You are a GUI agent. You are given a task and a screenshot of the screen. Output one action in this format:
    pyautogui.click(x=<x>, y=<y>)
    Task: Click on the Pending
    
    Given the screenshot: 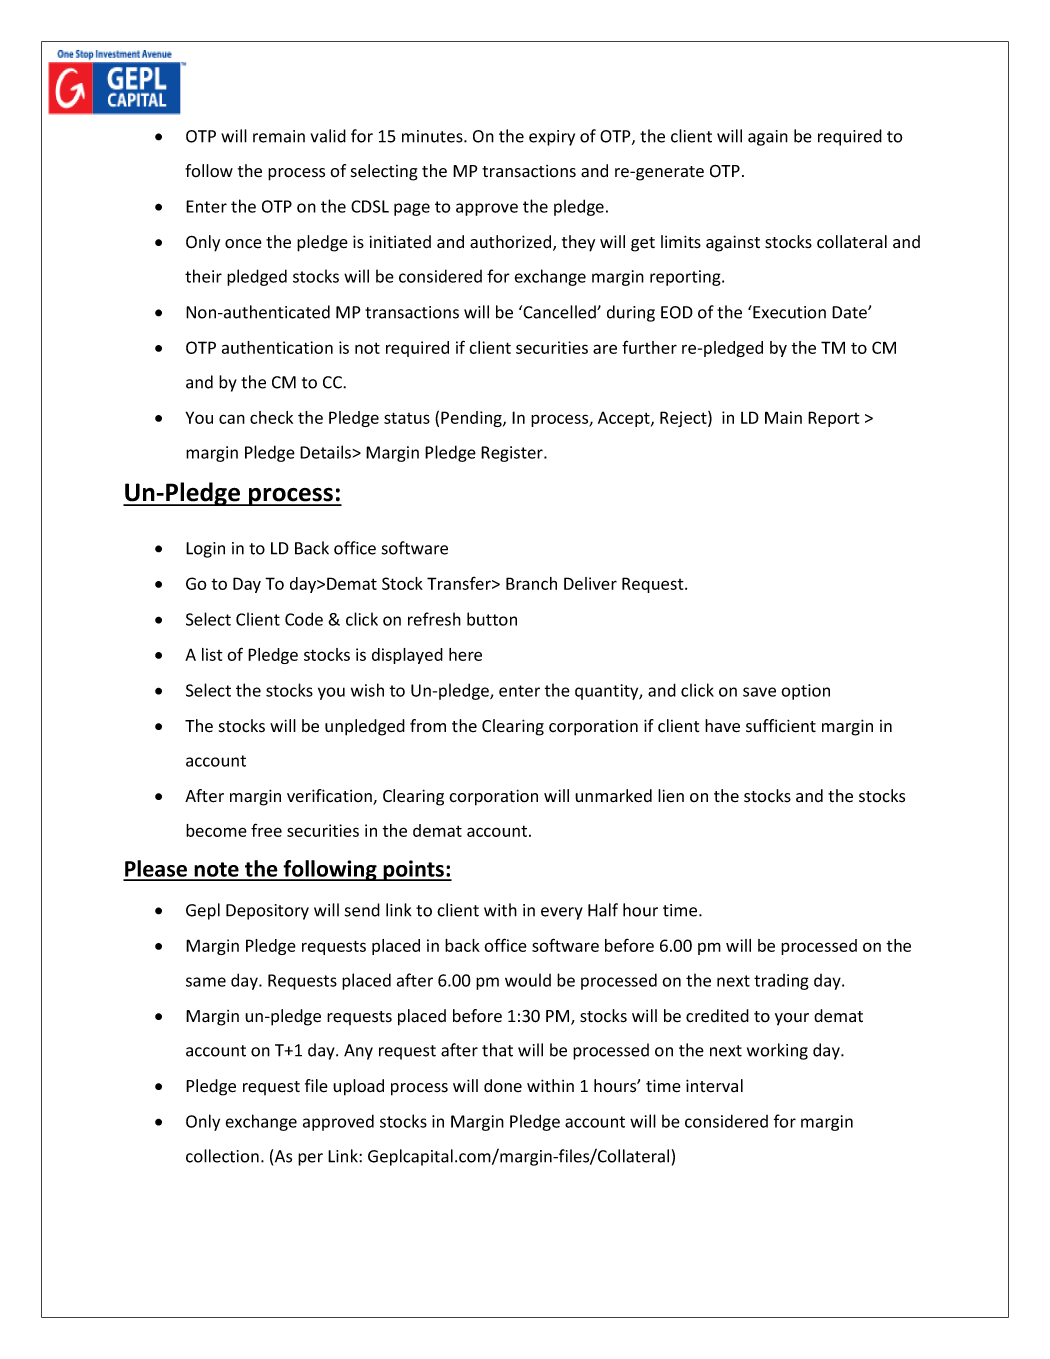 What is the action you would take?
    pyautogui.click(x=472, y=419)
